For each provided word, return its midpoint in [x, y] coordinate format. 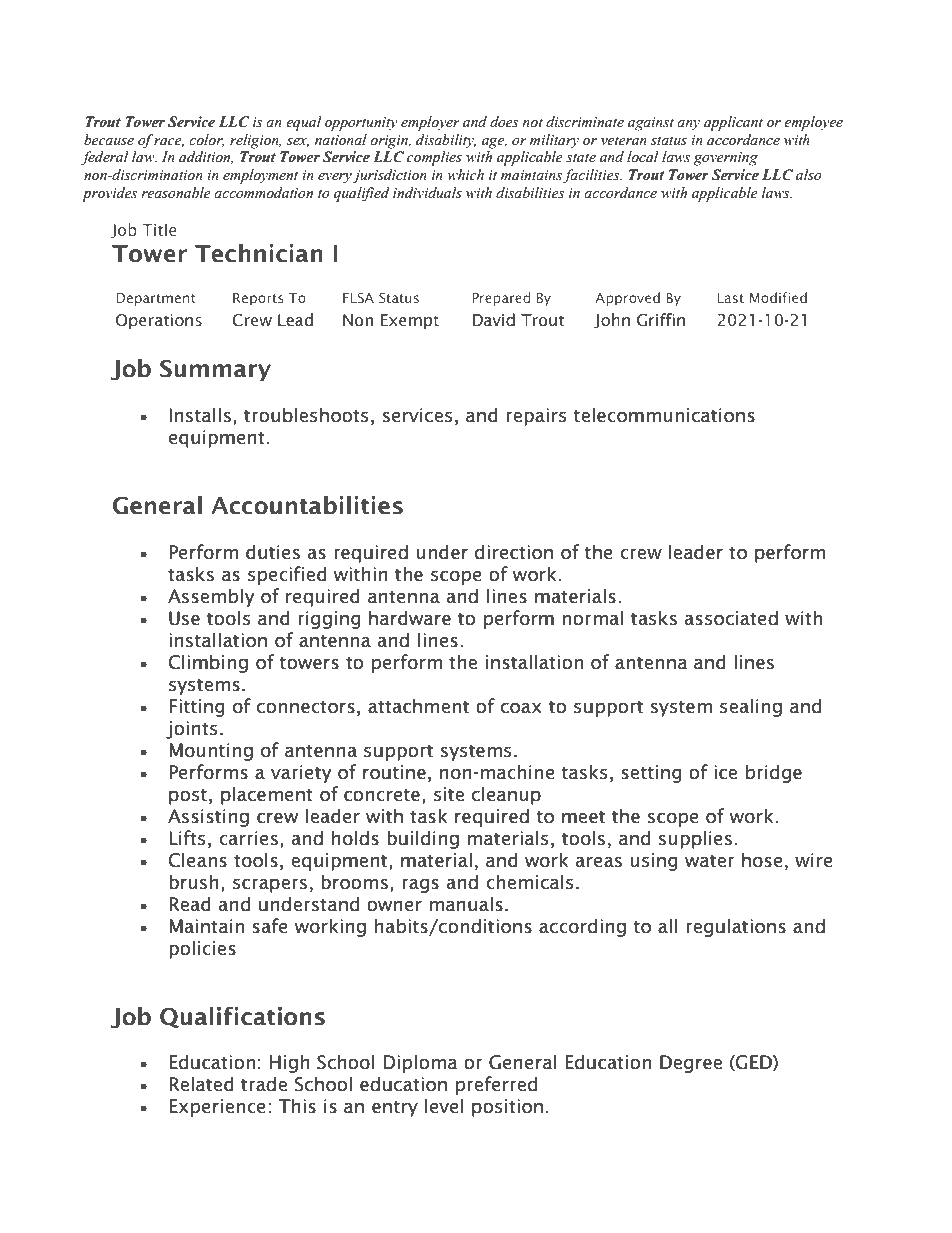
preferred [496, 1085]
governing [726, 159]
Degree [691, 1064]
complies [434, 158]
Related [201, 1084]
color [206, 140]
